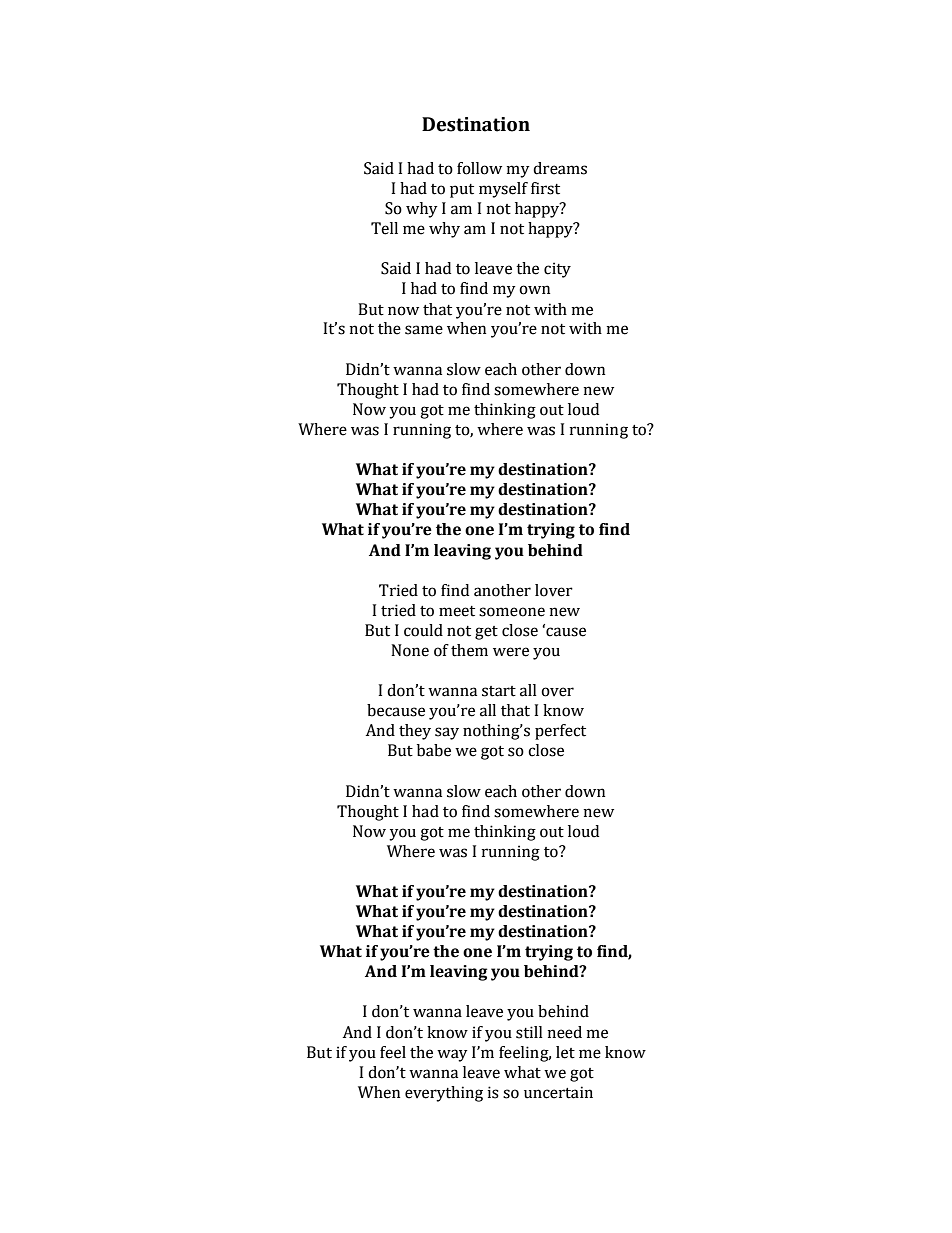  I want to click on perfect, so click(560, 732).
